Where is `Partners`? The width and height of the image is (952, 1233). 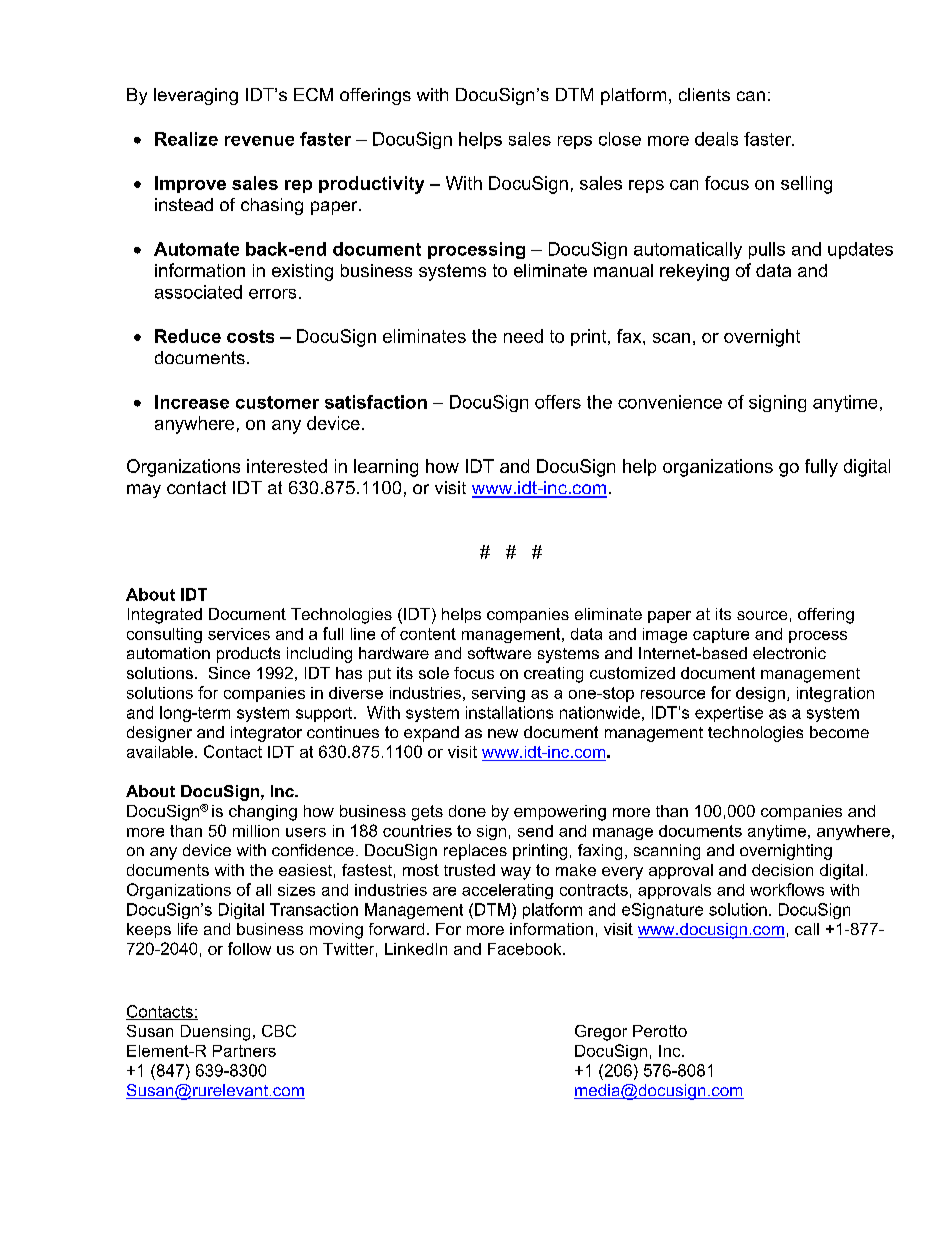
Partners is located at coordinates (244, 1051).
